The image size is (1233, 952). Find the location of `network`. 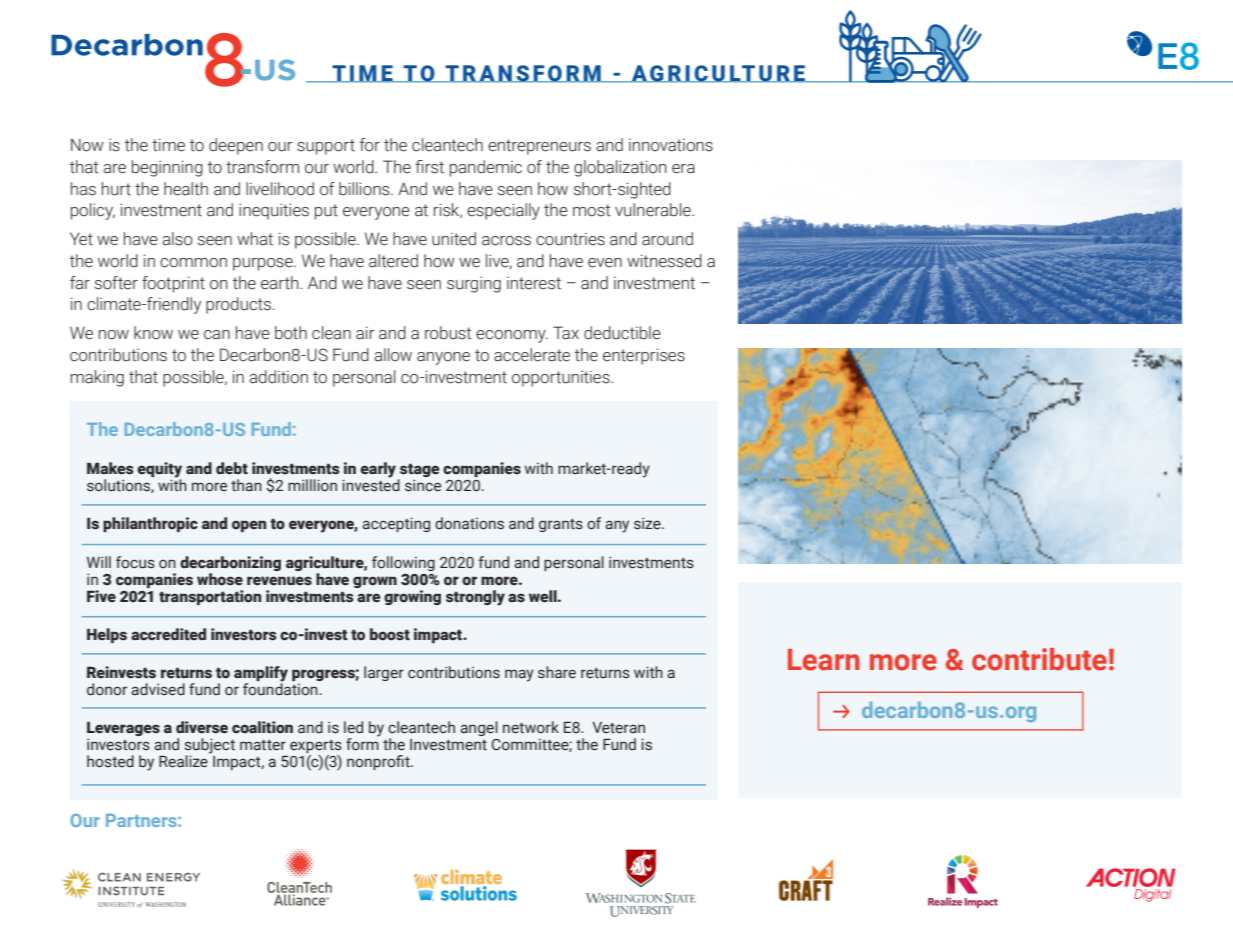

network is located at coordinates (531, 727).
